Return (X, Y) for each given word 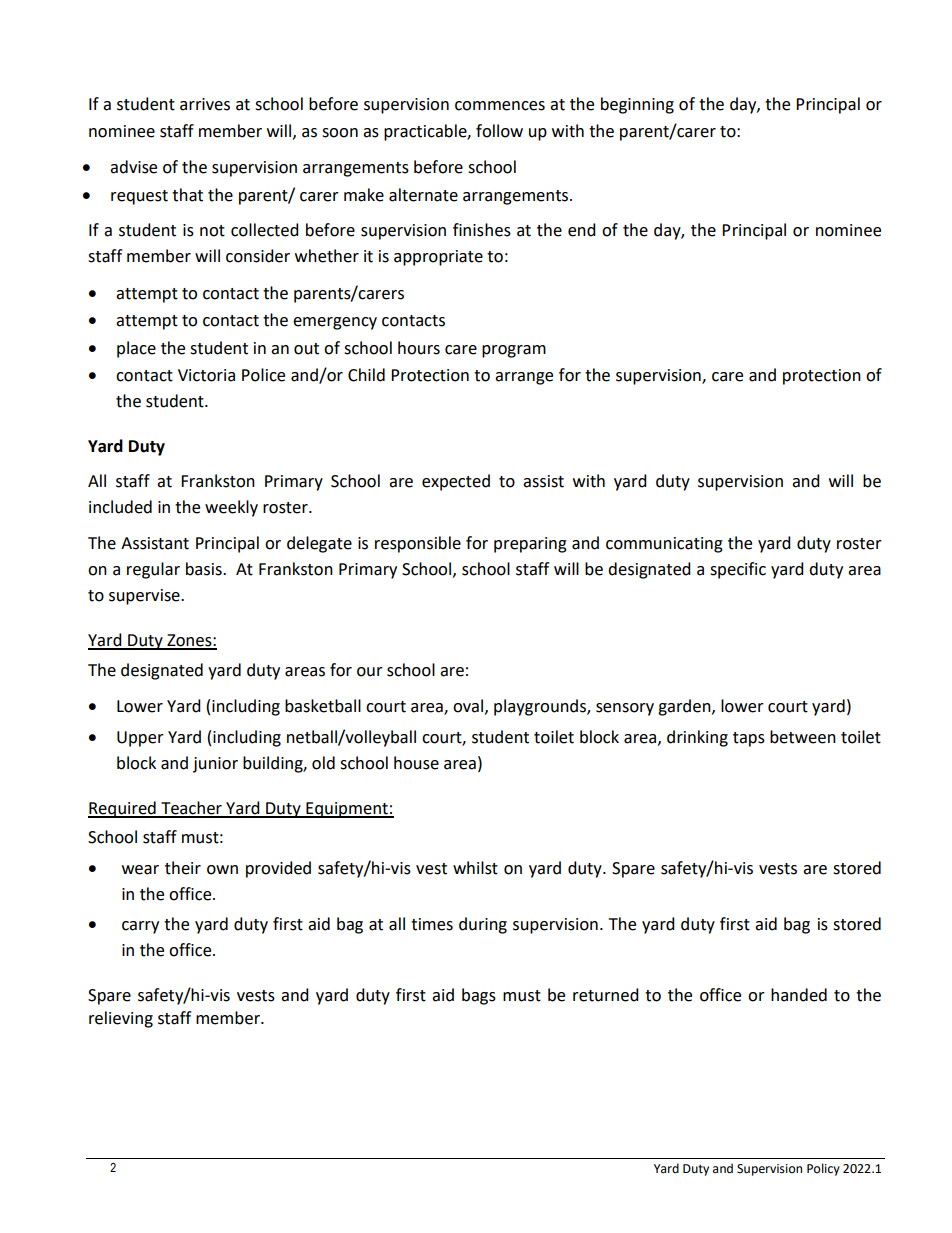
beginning (637, 105)
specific (738, 570)
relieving (121, 1019)
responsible (418, 544)
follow (499, 131)
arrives (205, 104)
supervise (145, 597)
